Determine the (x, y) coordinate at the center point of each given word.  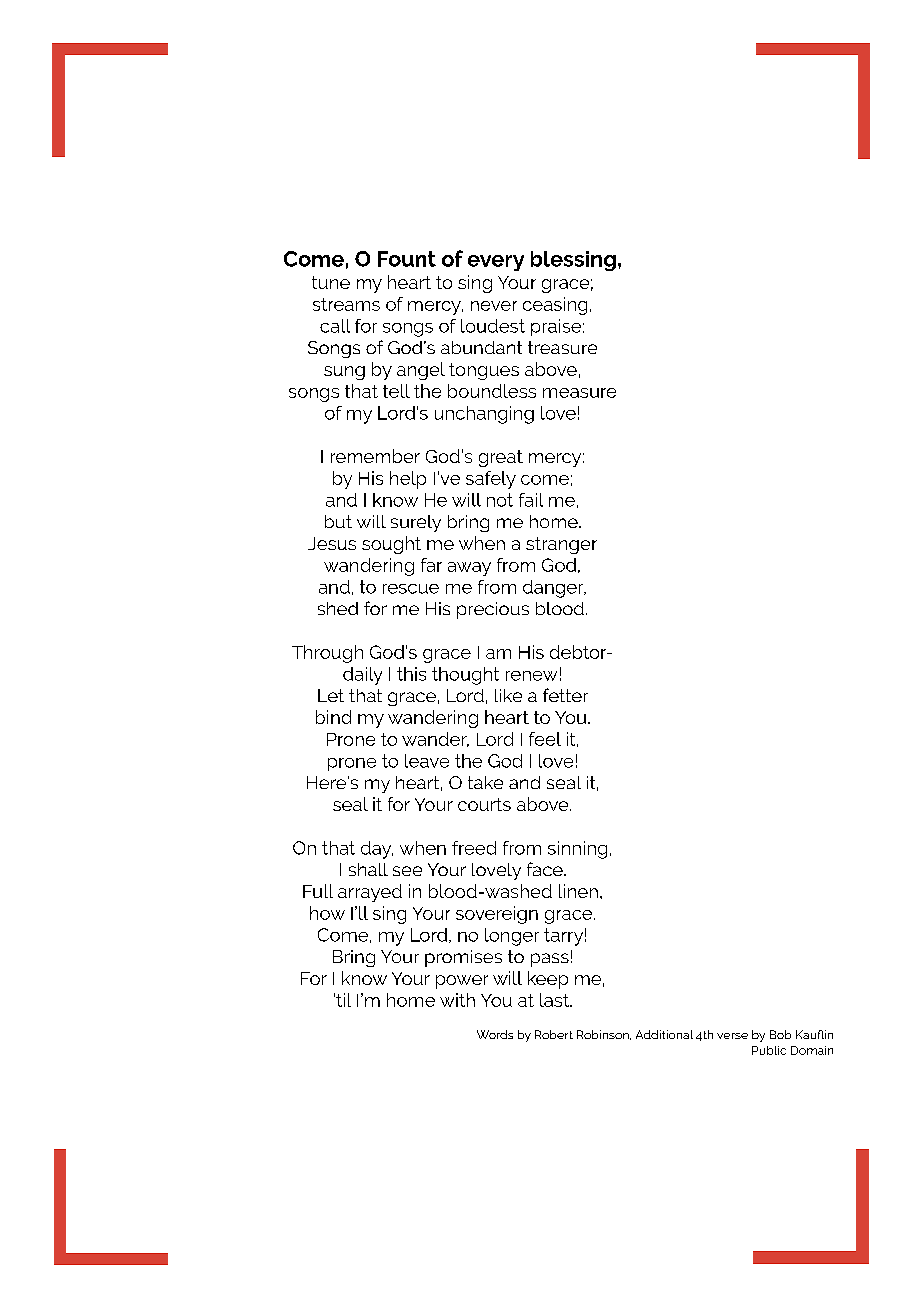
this (411, 674)
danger (554, 589)
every (496, 263)
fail (531, 500)
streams (346, 304)
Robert (554, 1034)
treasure (562, 347)
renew (531, 676)
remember (375, 456)
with (457, 1000)
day (377, 850)
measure (579, 393)
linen (578, 891)
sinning (577, 850)
